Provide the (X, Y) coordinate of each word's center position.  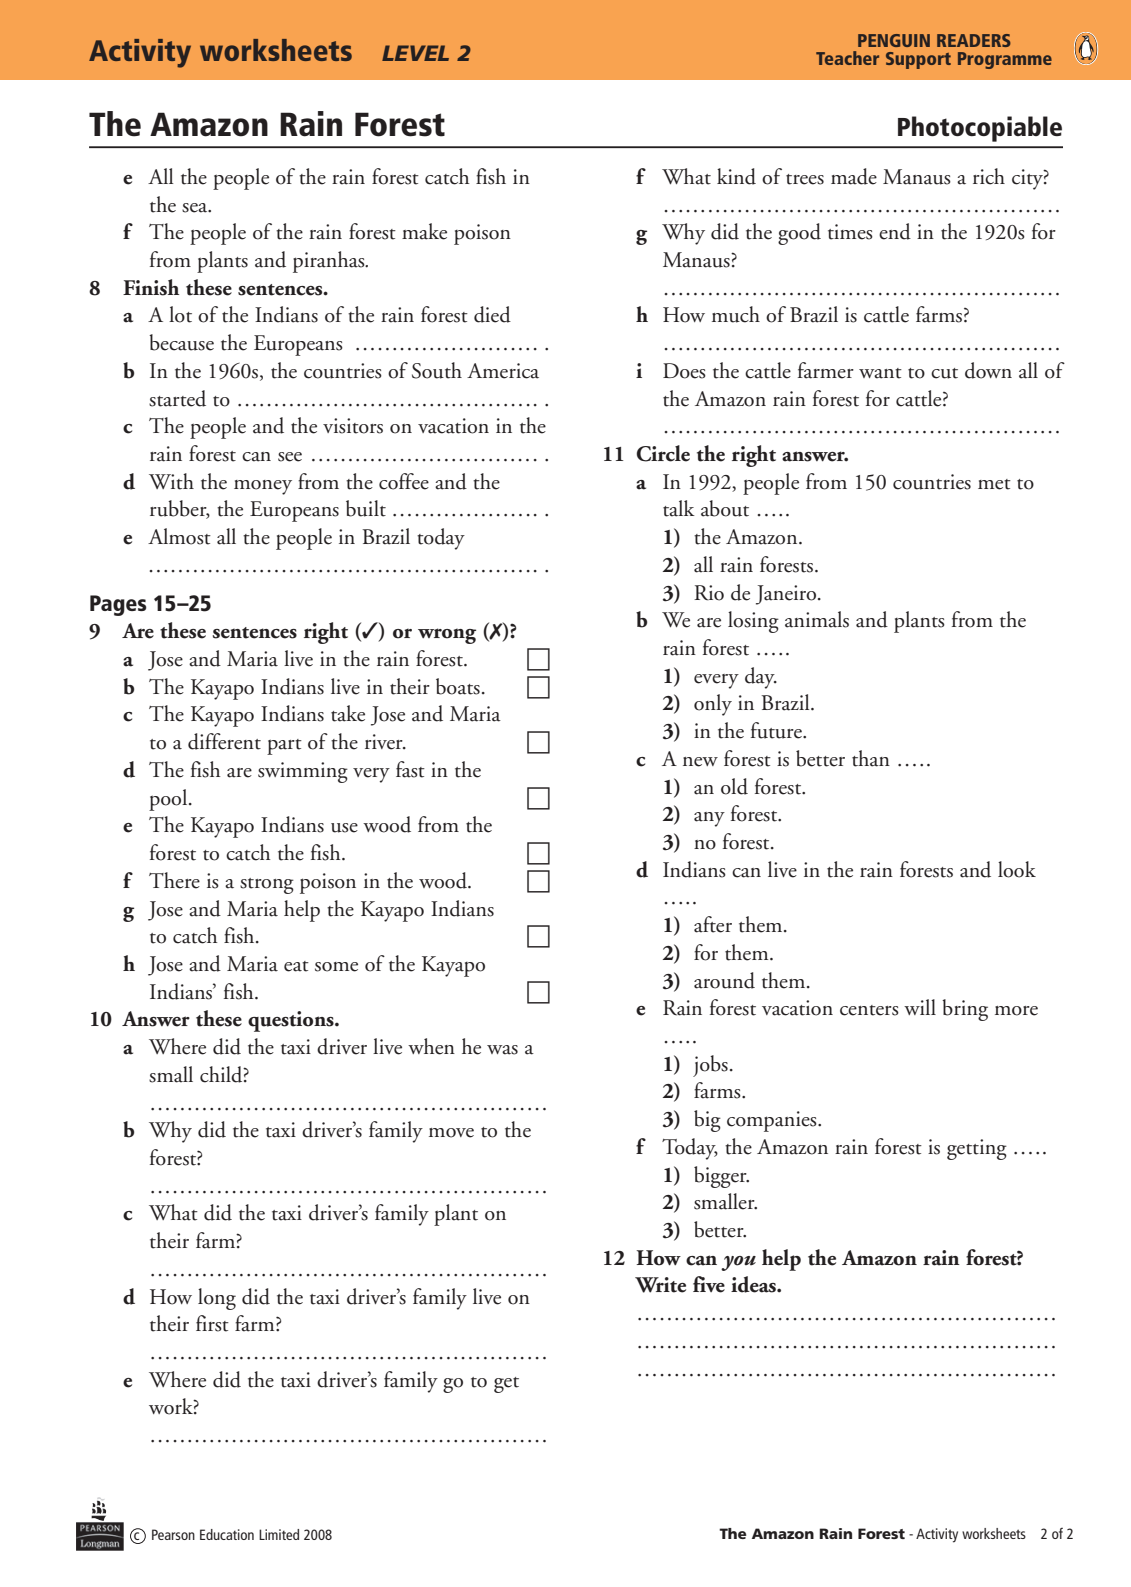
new (700, 762)
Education (227, 1534)
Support (918, 60)
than (871, 758)
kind (736, 176)
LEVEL (415, 53)
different (224, 741)
